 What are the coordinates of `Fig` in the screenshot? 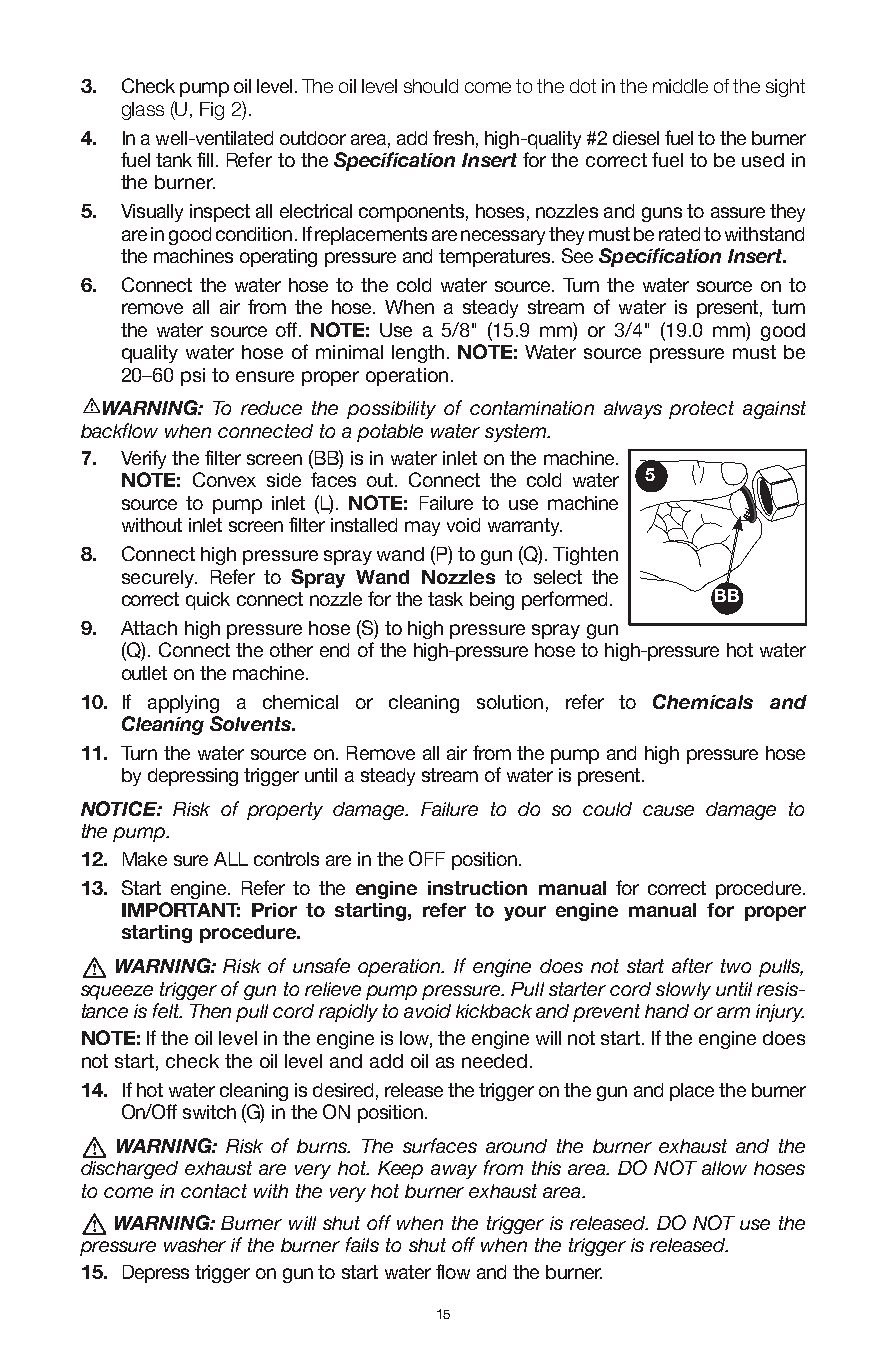 It's located at (212, 111).
